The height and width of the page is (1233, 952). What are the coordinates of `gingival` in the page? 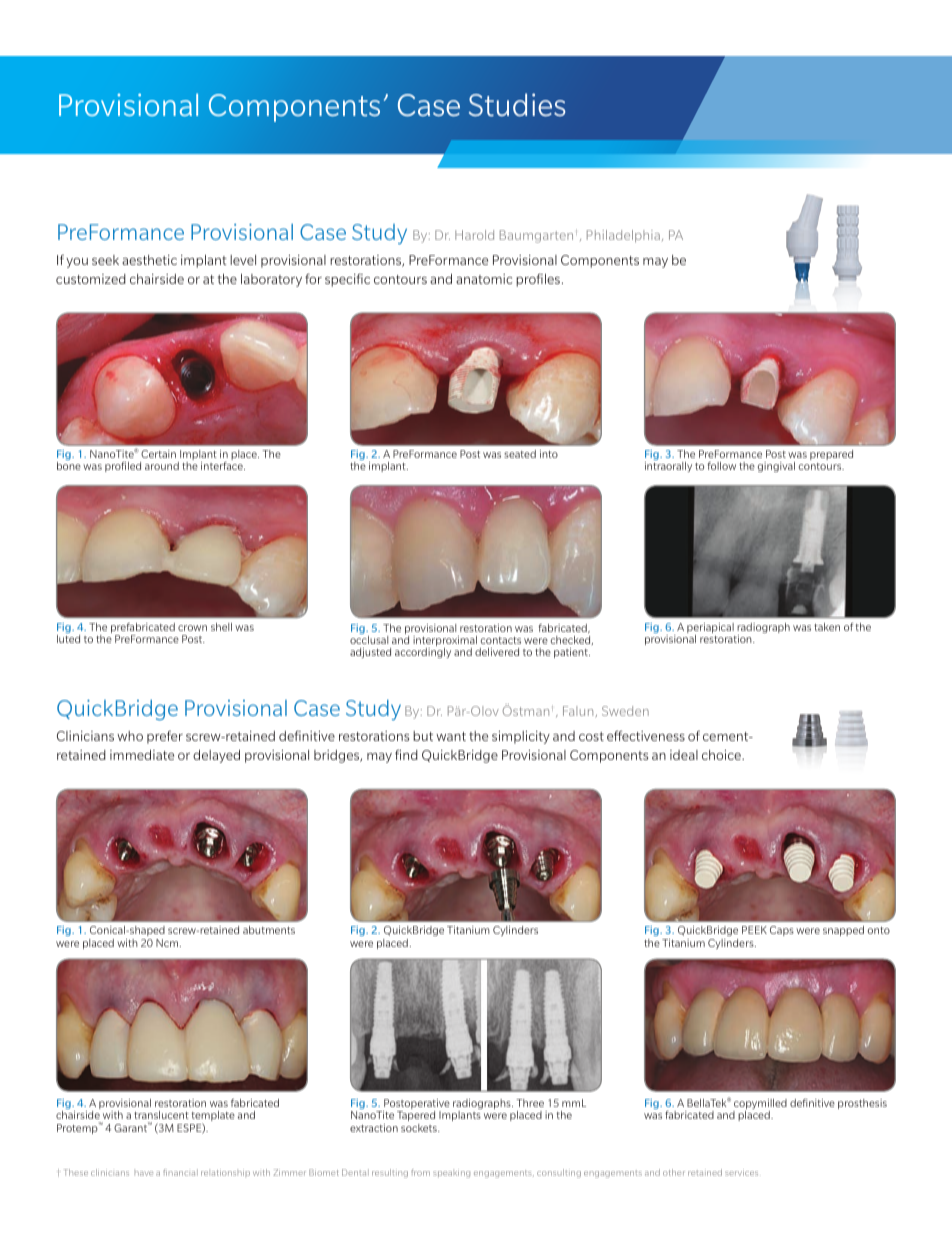 It's located at (776, 467).
